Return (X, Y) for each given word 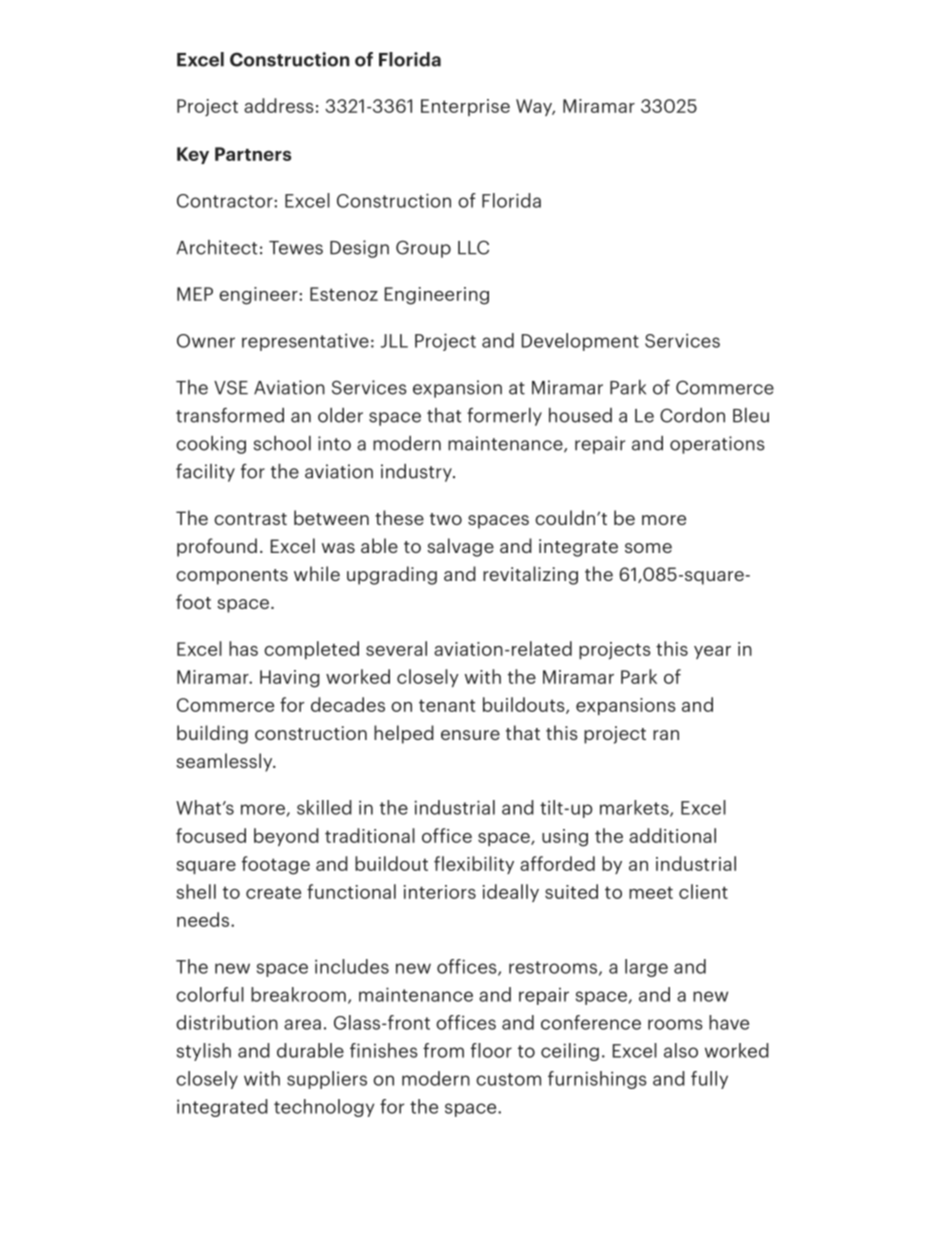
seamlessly (225, 762)
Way (535, 107)
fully (709, 1080)
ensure (470, 735)
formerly (504, 417)
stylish (204, 1052)
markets (635, 808)
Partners (253, 154)
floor (491, 1050)
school (282, 443)
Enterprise (465, 107)
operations (717, 445)
